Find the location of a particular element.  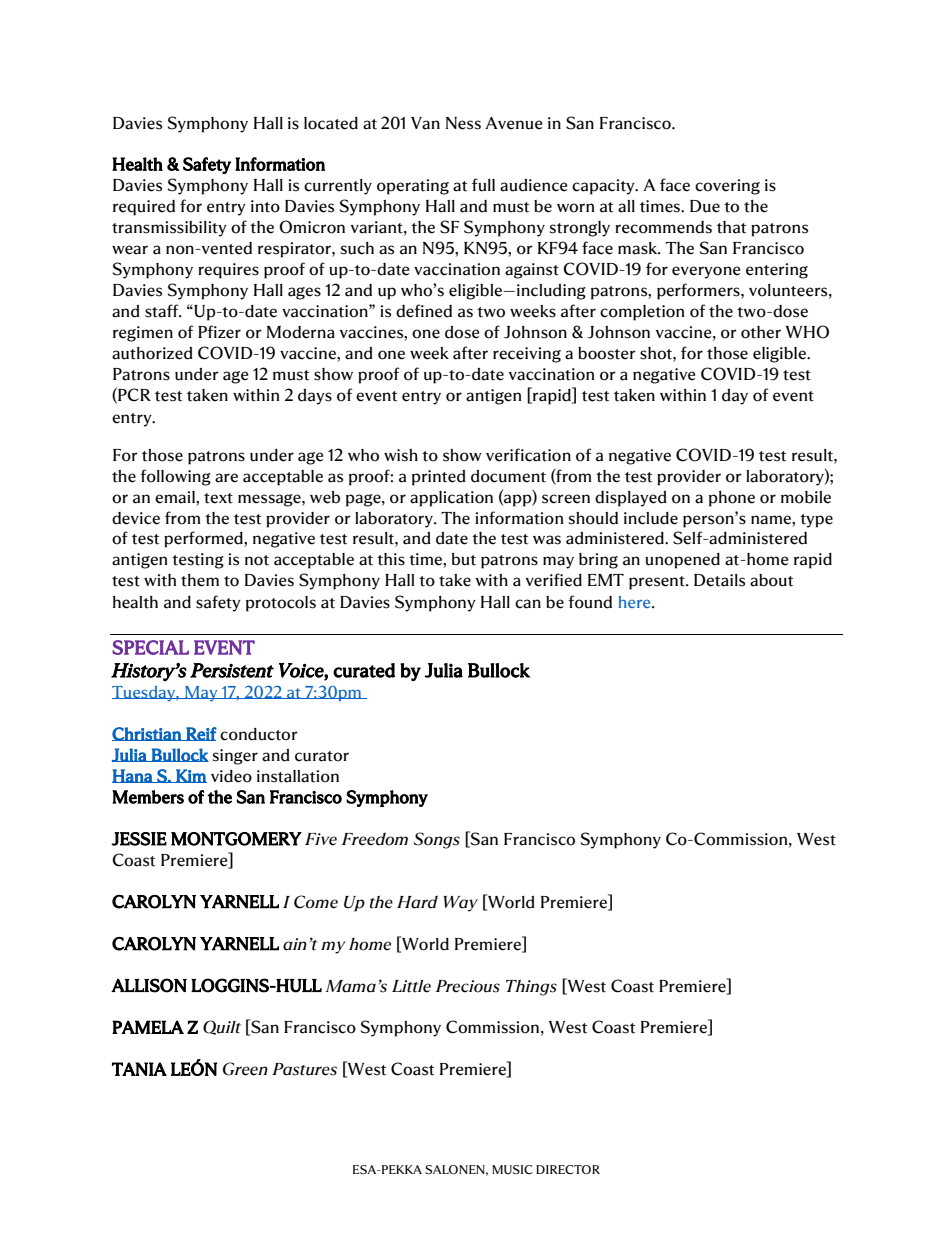

here is located at coordinates (636, 602).
